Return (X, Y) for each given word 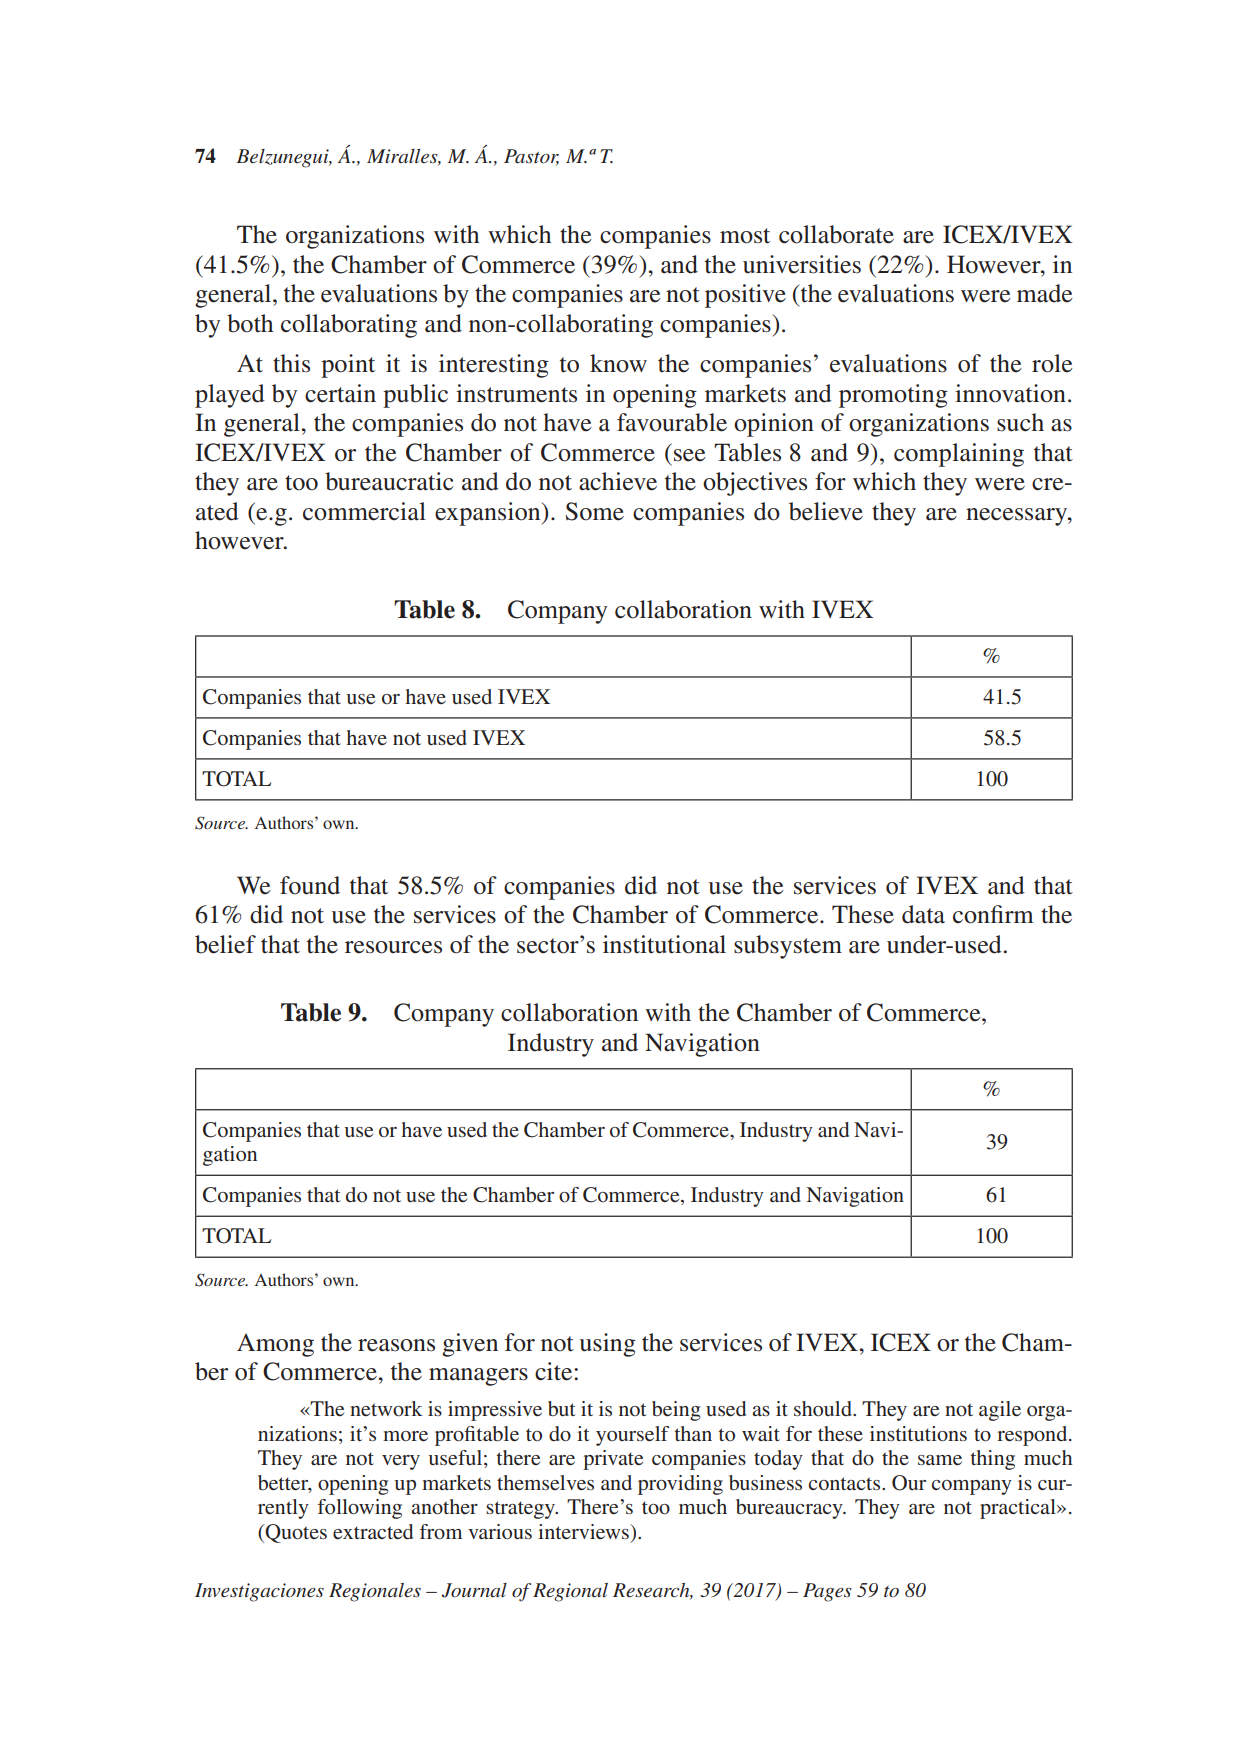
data (923, 914)
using (608, 1345)
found (310, 885)
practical (1019, 1509)
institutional (664, 944)
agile (1000, 1411)
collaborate (836, 234)
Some (594, 511)
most (745, 236)
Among (275, 1345)
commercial (364, 511)
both (250, 323)
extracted (373, 1531)
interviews (584, 1531)
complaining (959, 455)
